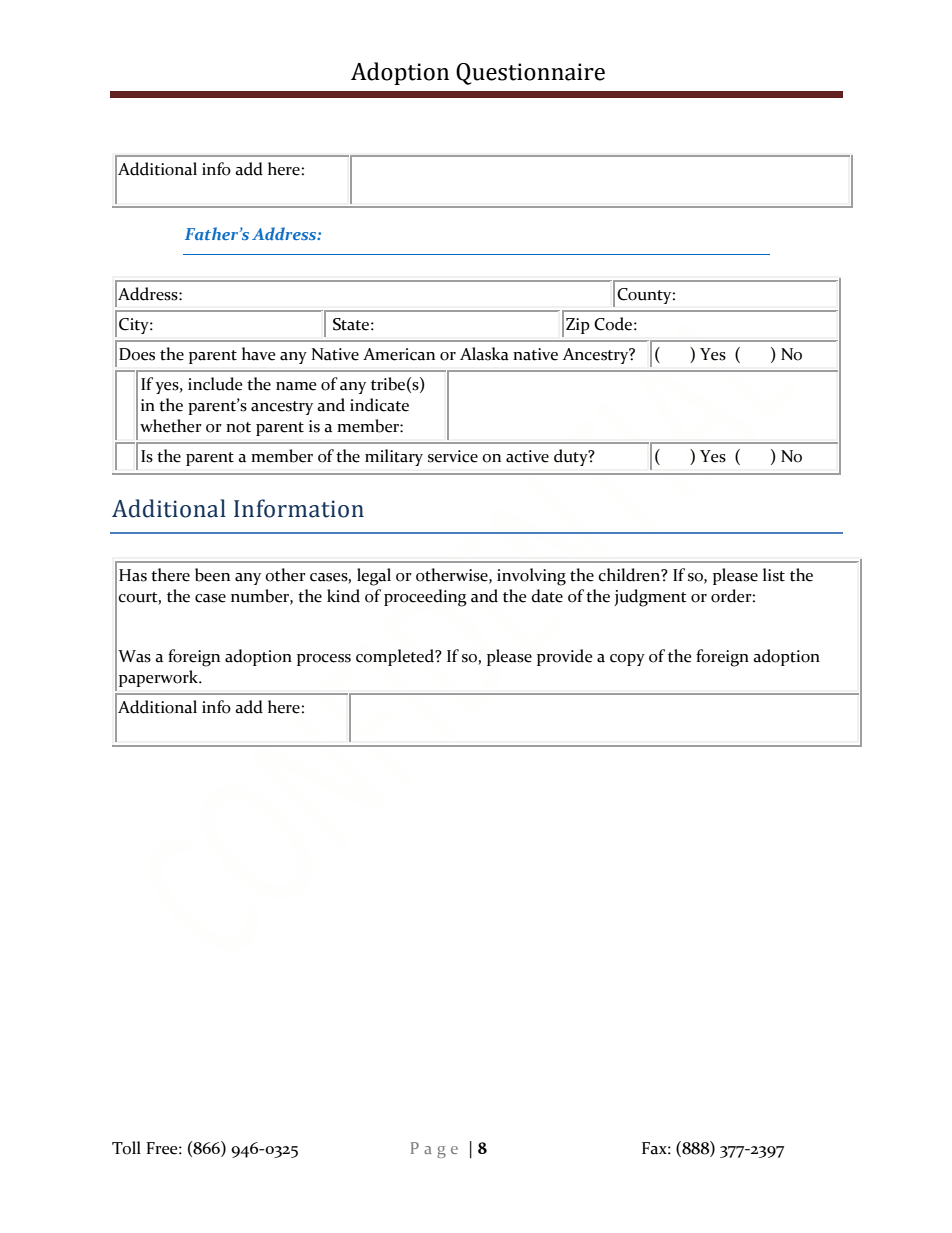 The width and height of the document is (952, 1233). Describe the element at coordinates (774, 575) in the document. I see `list` at that location.
